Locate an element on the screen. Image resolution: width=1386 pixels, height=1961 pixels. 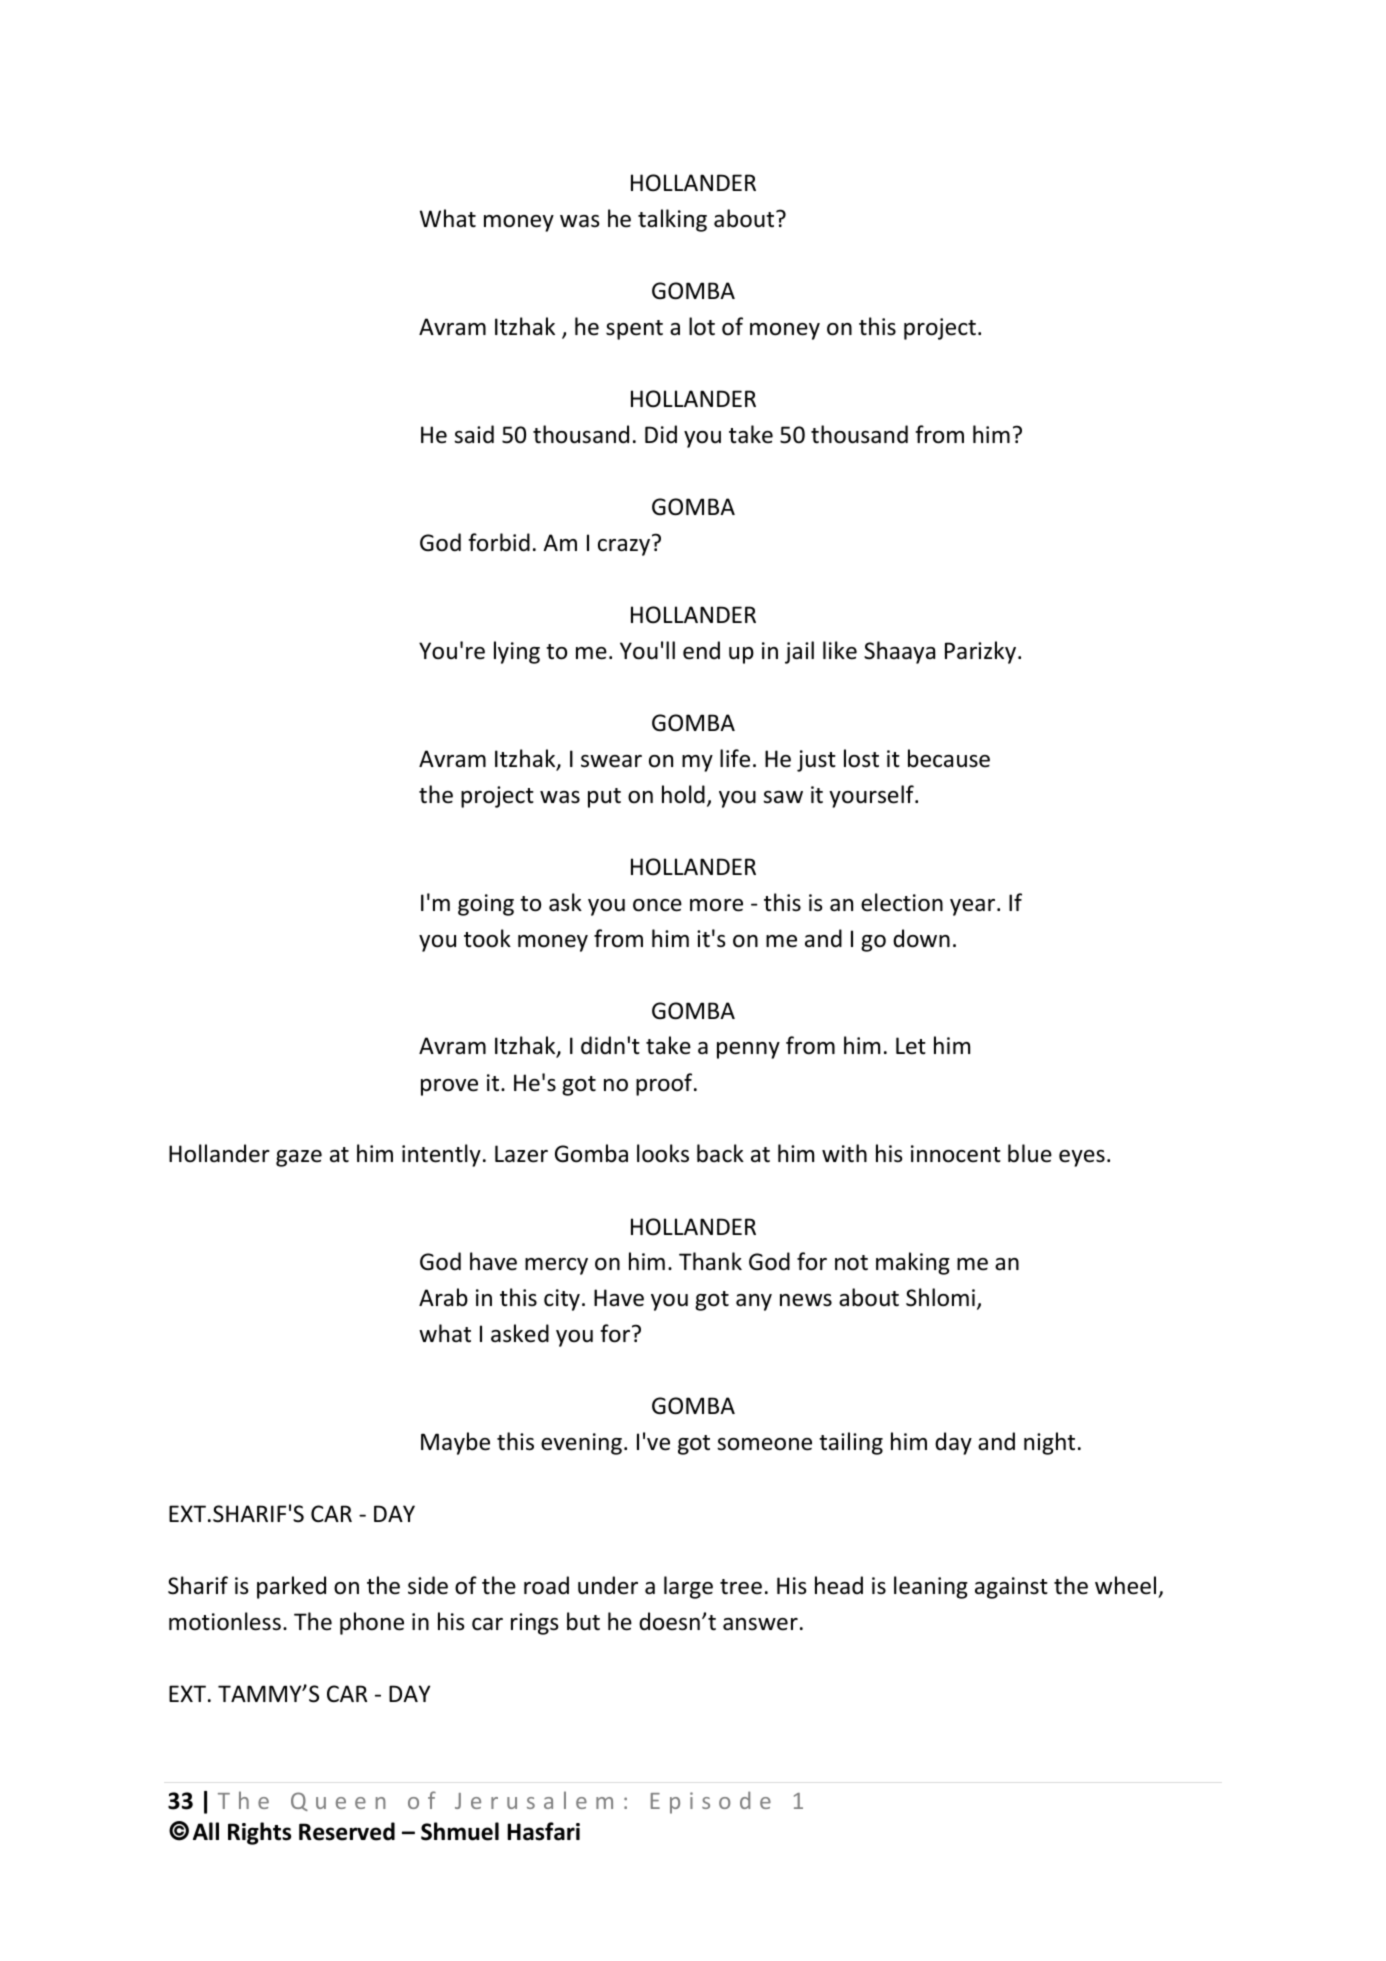
Shlomi is located at coordinates (940, 1297).
